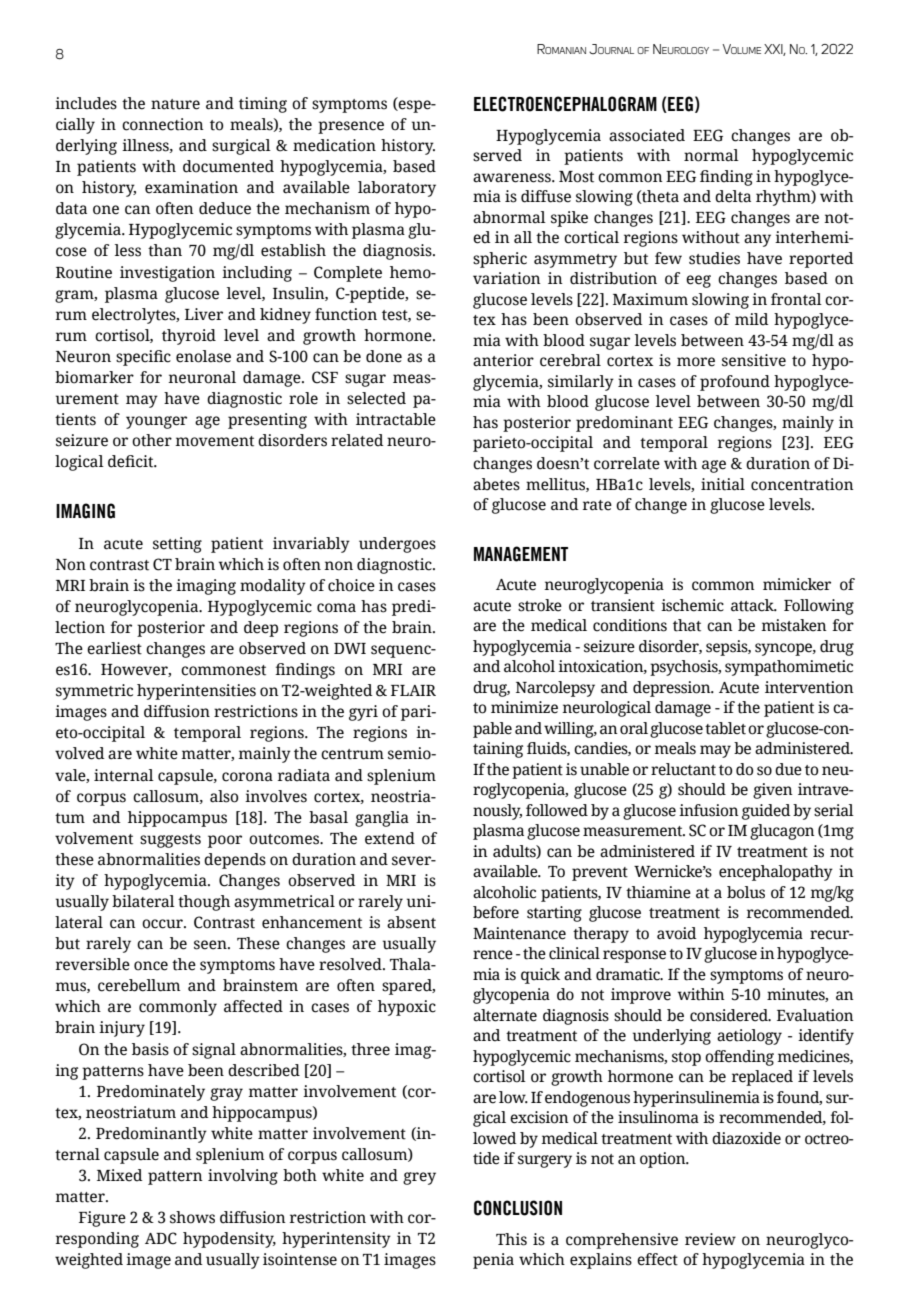 The width and height of the screenshot is (923, 1316). I want to click on anterior, so click(503, 360).
